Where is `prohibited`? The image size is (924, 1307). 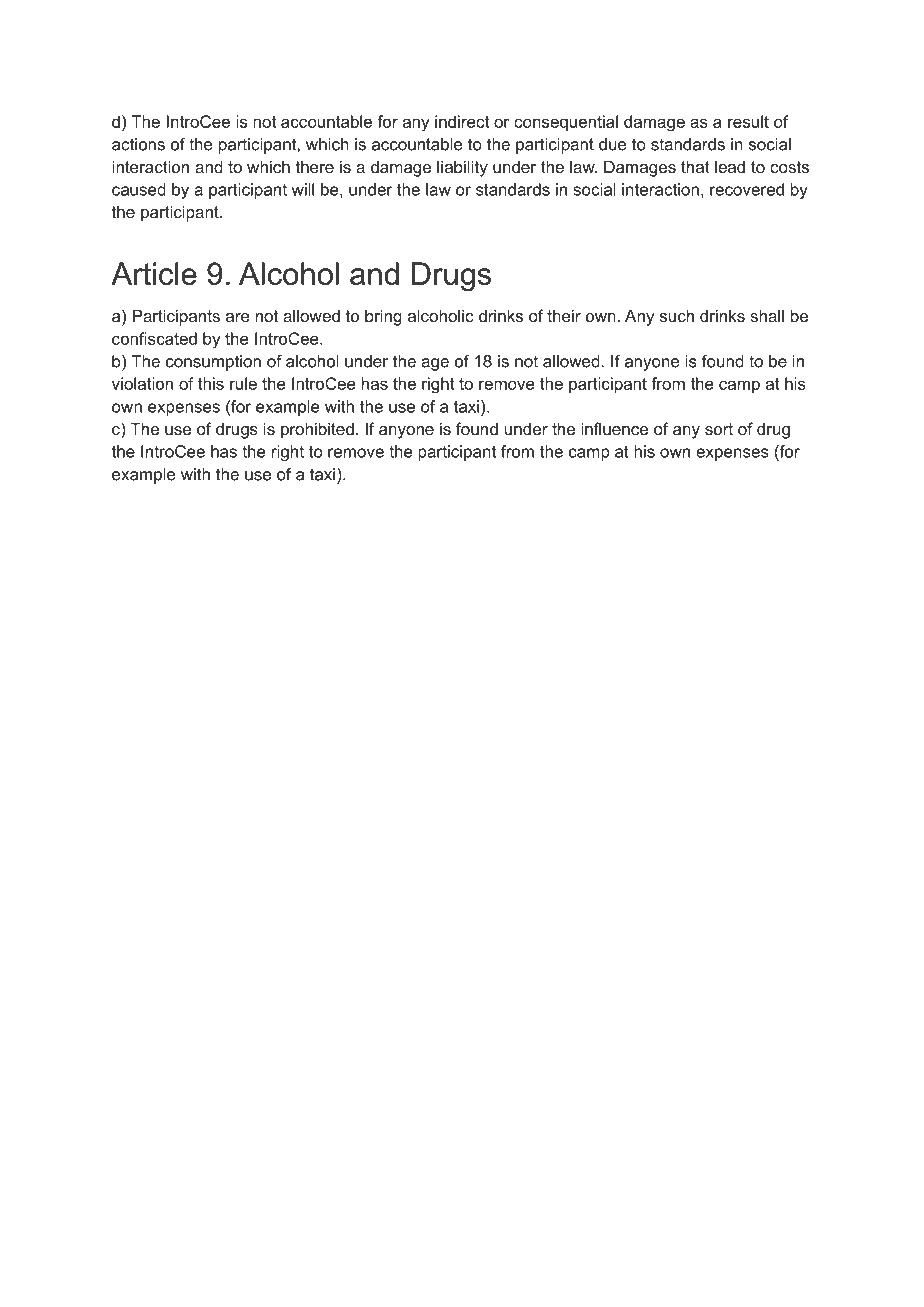 prohibited is located at coordinates (317, 430).
